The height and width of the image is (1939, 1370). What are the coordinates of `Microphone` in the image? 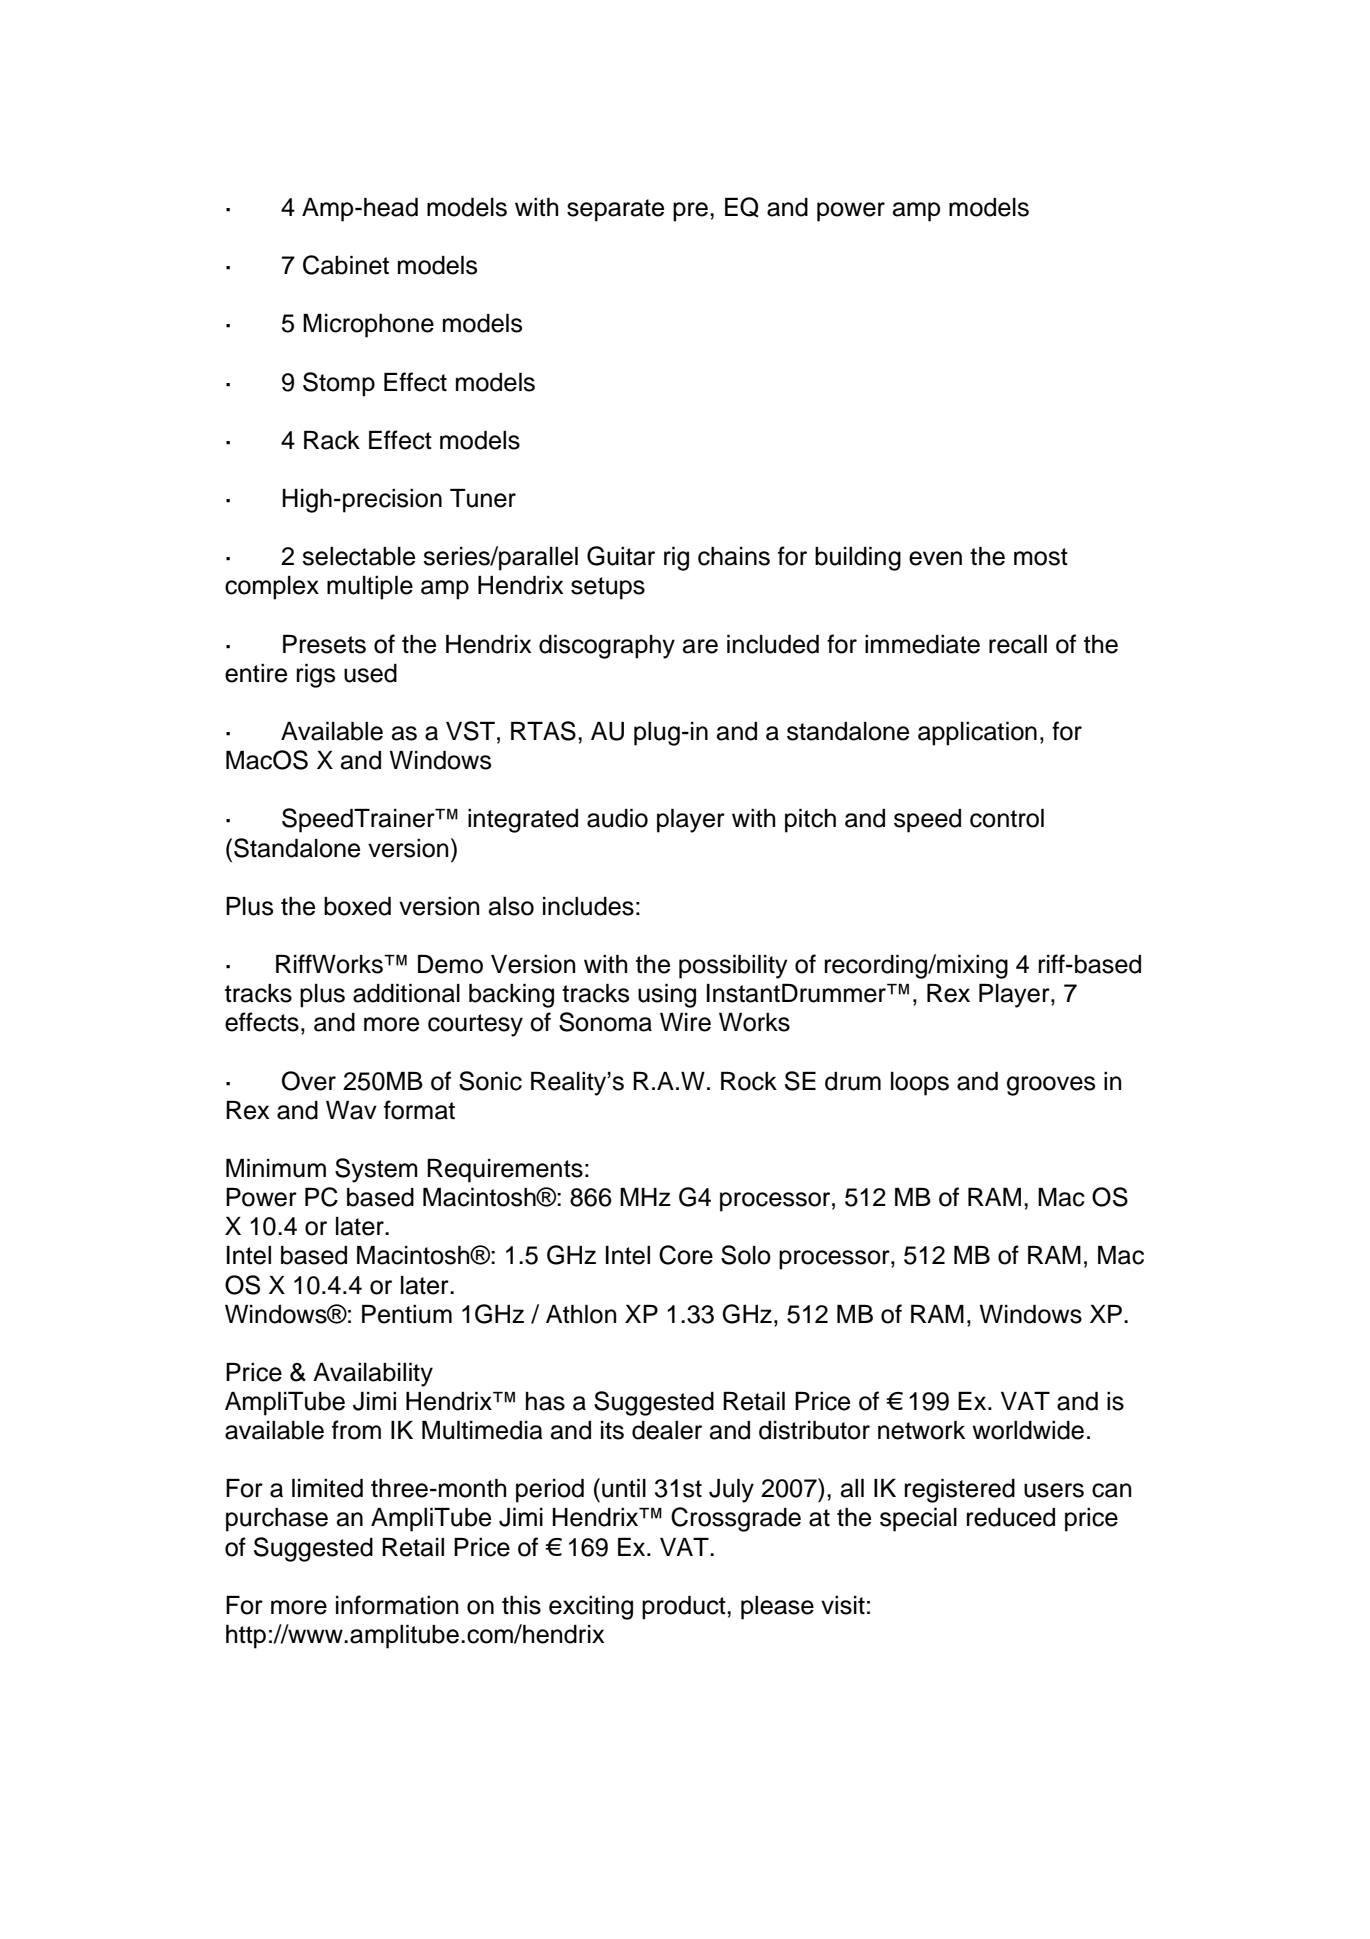 It's located at (368, 326).
